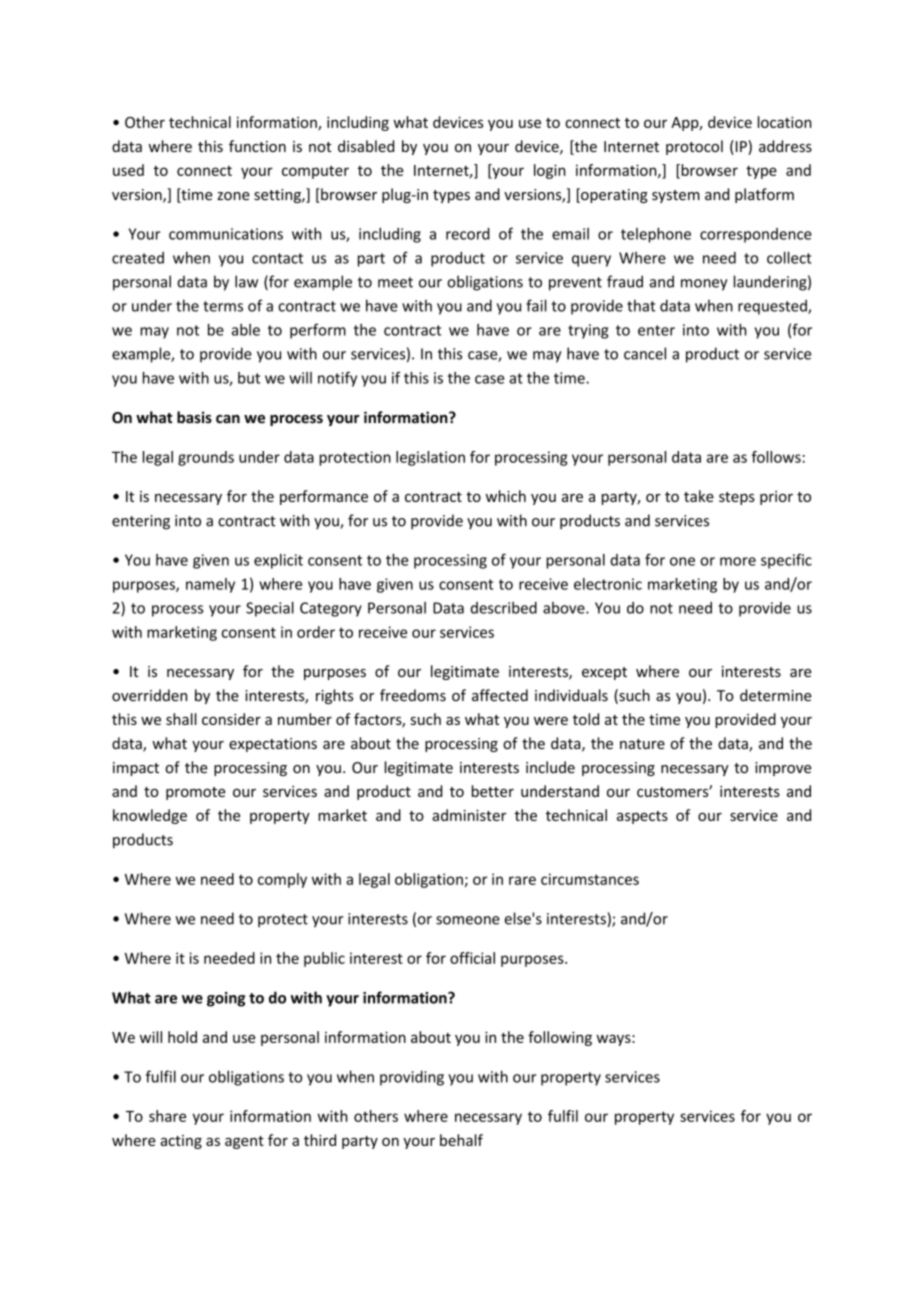 Image resolution: width=924 pixels, height=1308 pixels. I want to click on function, so click(257, 146).
